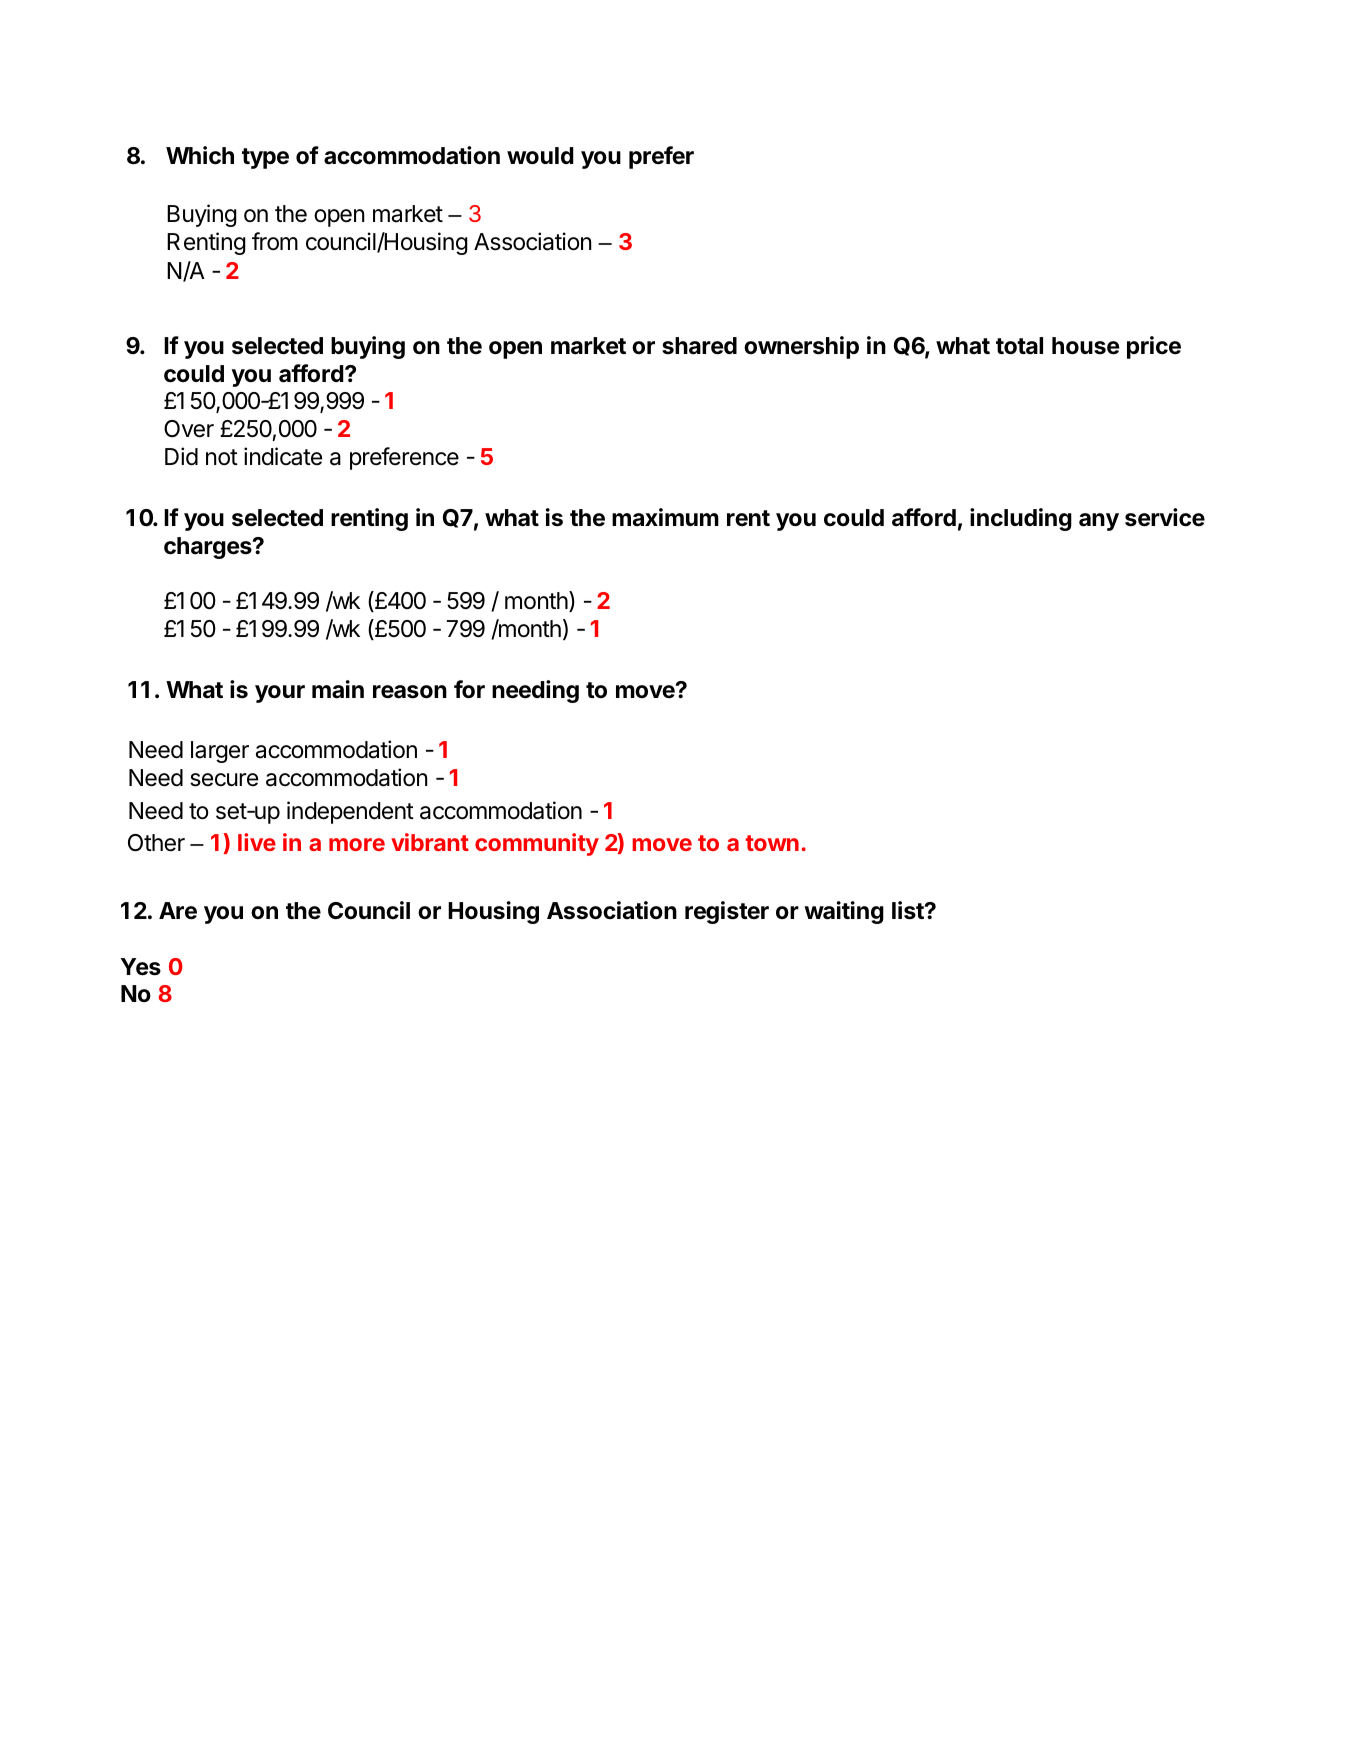 The height and width of the screenshot is (1743, 1347). Describe the element at coordinates (283, 456) in the screenshot. I see `indicate` at that location.
